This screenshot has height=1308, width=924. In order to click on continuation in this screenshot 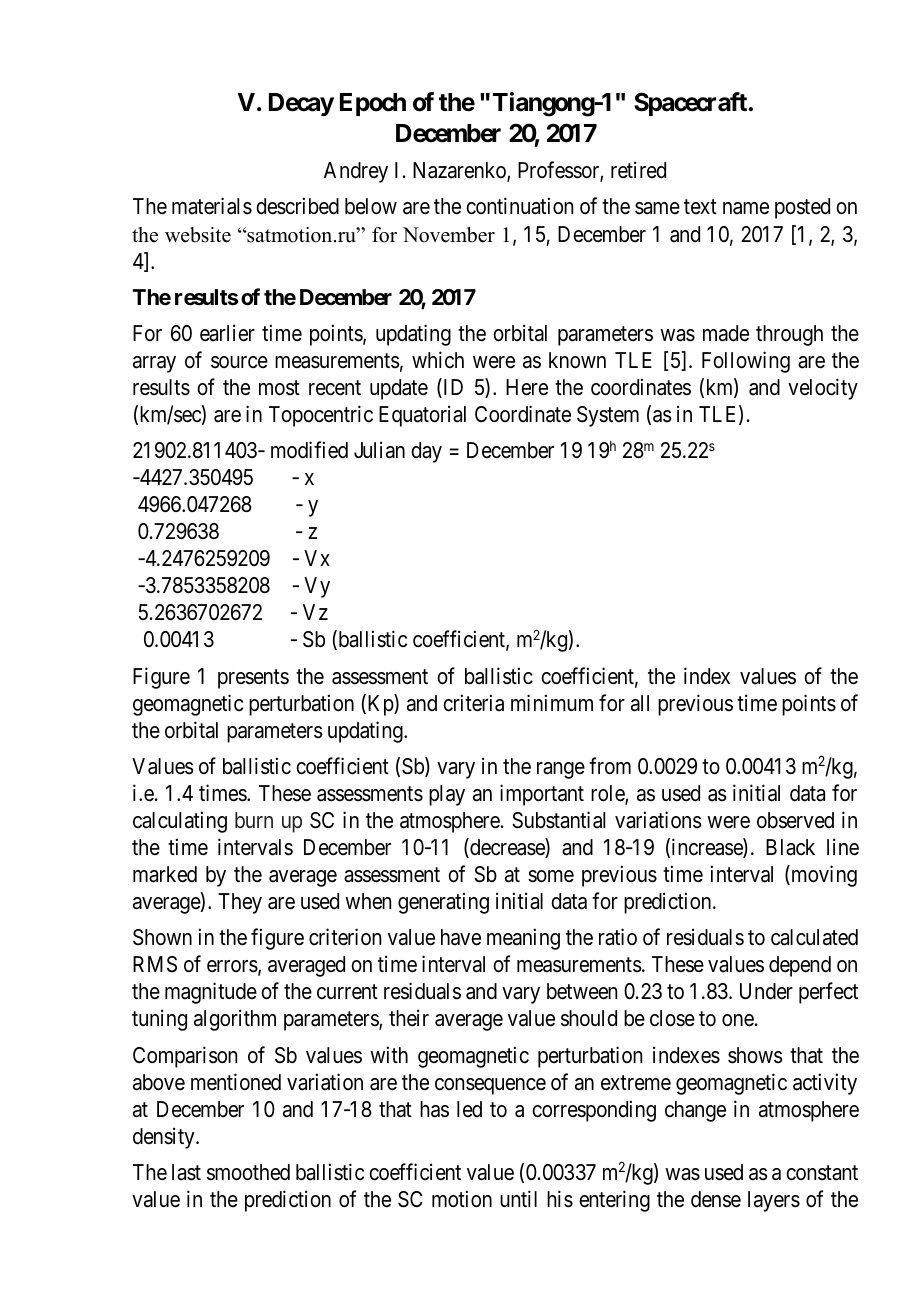, I will do `click(519, 206)`.
